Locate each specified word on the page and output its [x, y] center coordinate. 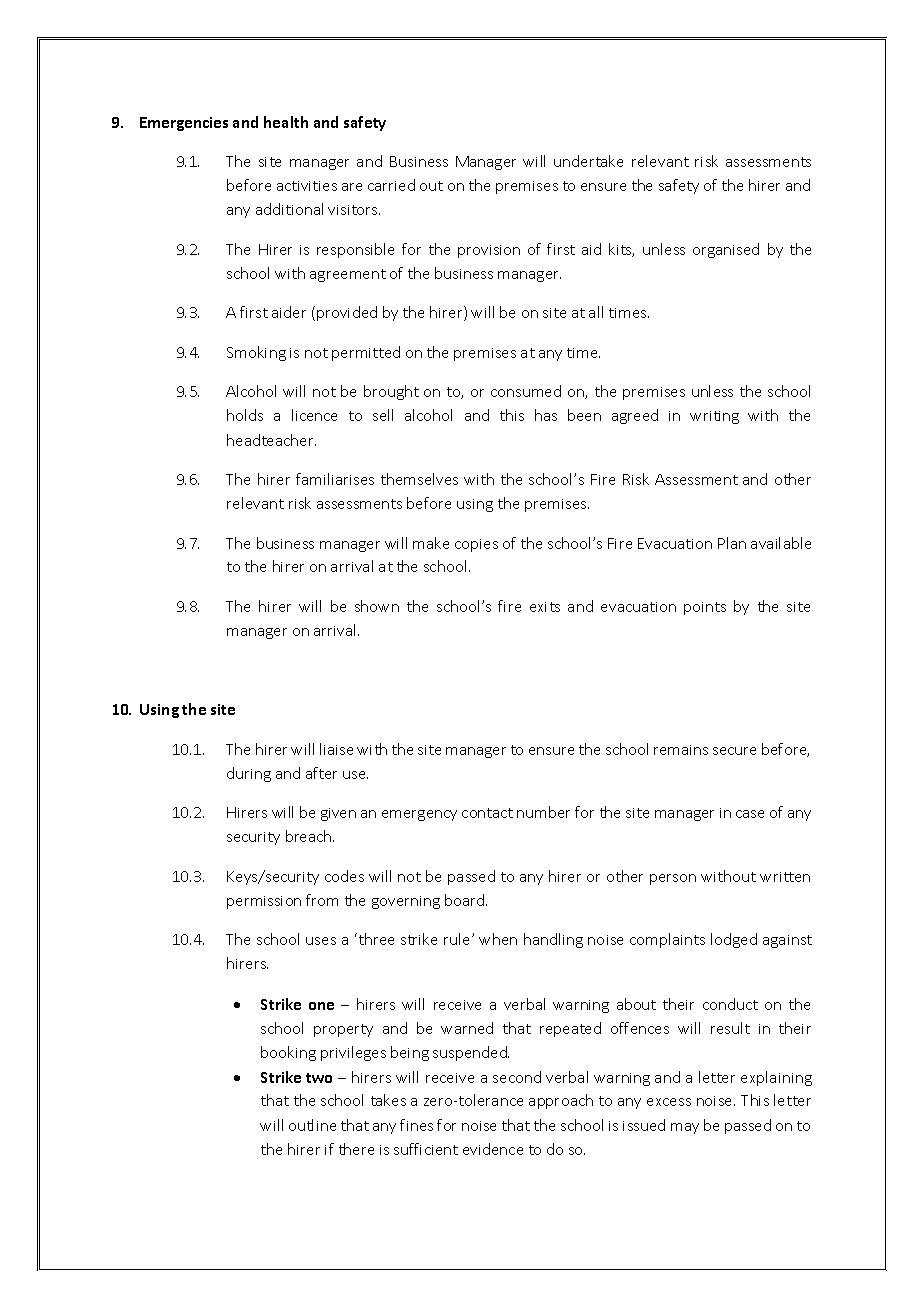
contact [487, 813]
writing [714, 417]
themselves [419, 479]
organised [726, 250]
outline [312, 1125]
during [249, 774]
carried [391, 185]
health [286, 122]
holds [245, 415]
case [750, 814]
